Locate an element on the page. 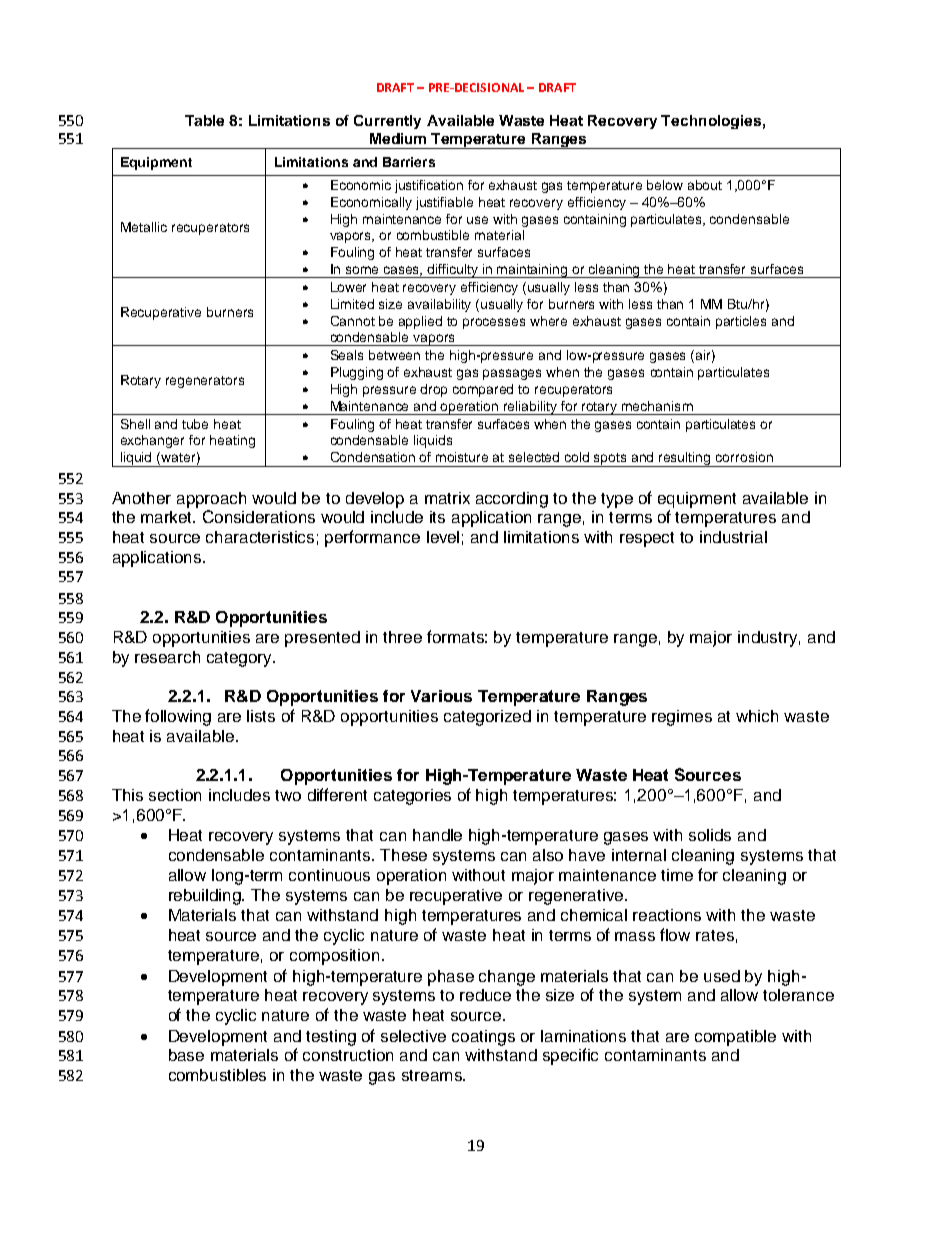 The width and height of the image is (952, 1233). base is located at coordinates (186, 1055).
